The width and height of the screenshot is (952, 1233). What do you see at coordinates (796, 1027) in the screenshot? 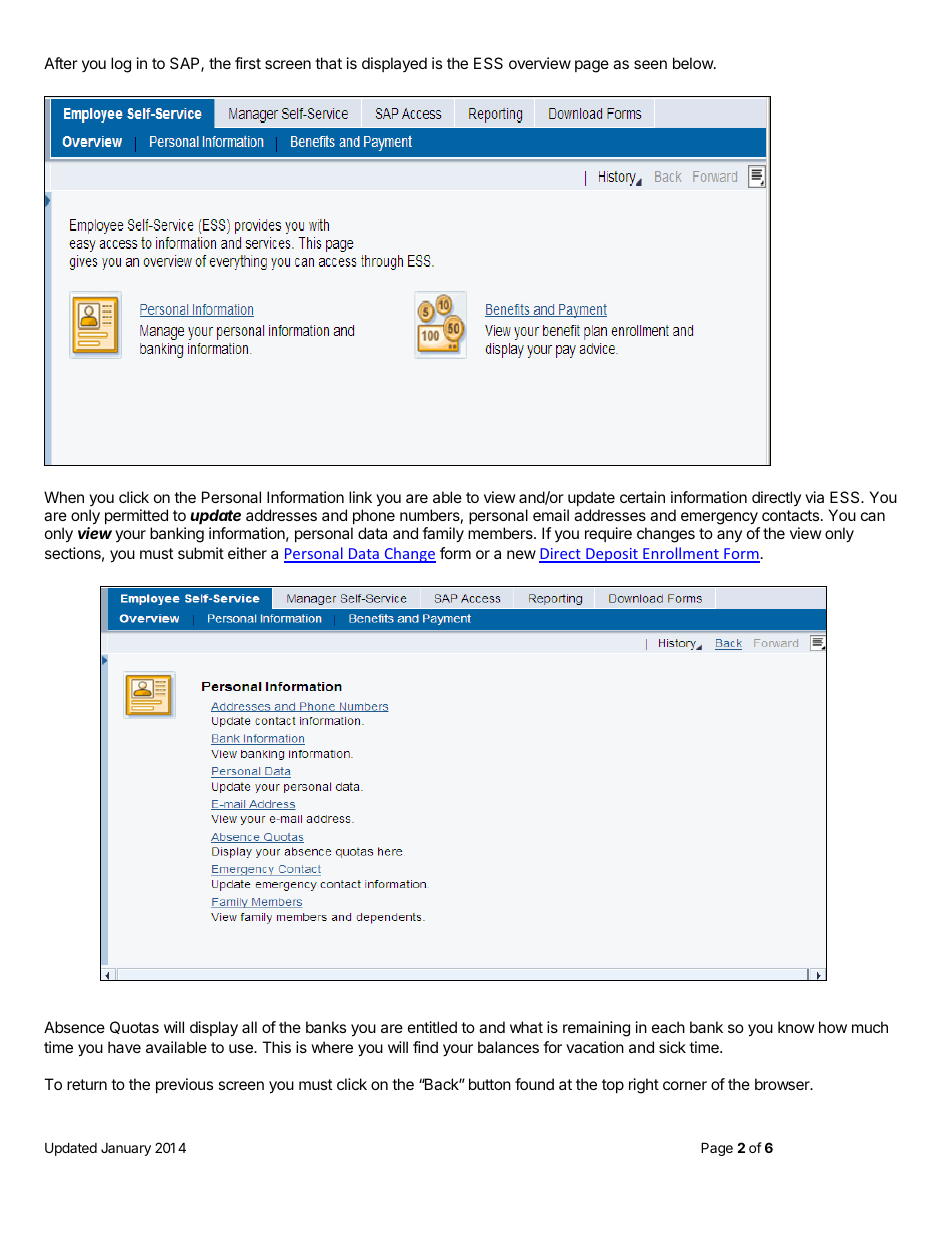
I see `know` at bounding box center [796, 1027].
